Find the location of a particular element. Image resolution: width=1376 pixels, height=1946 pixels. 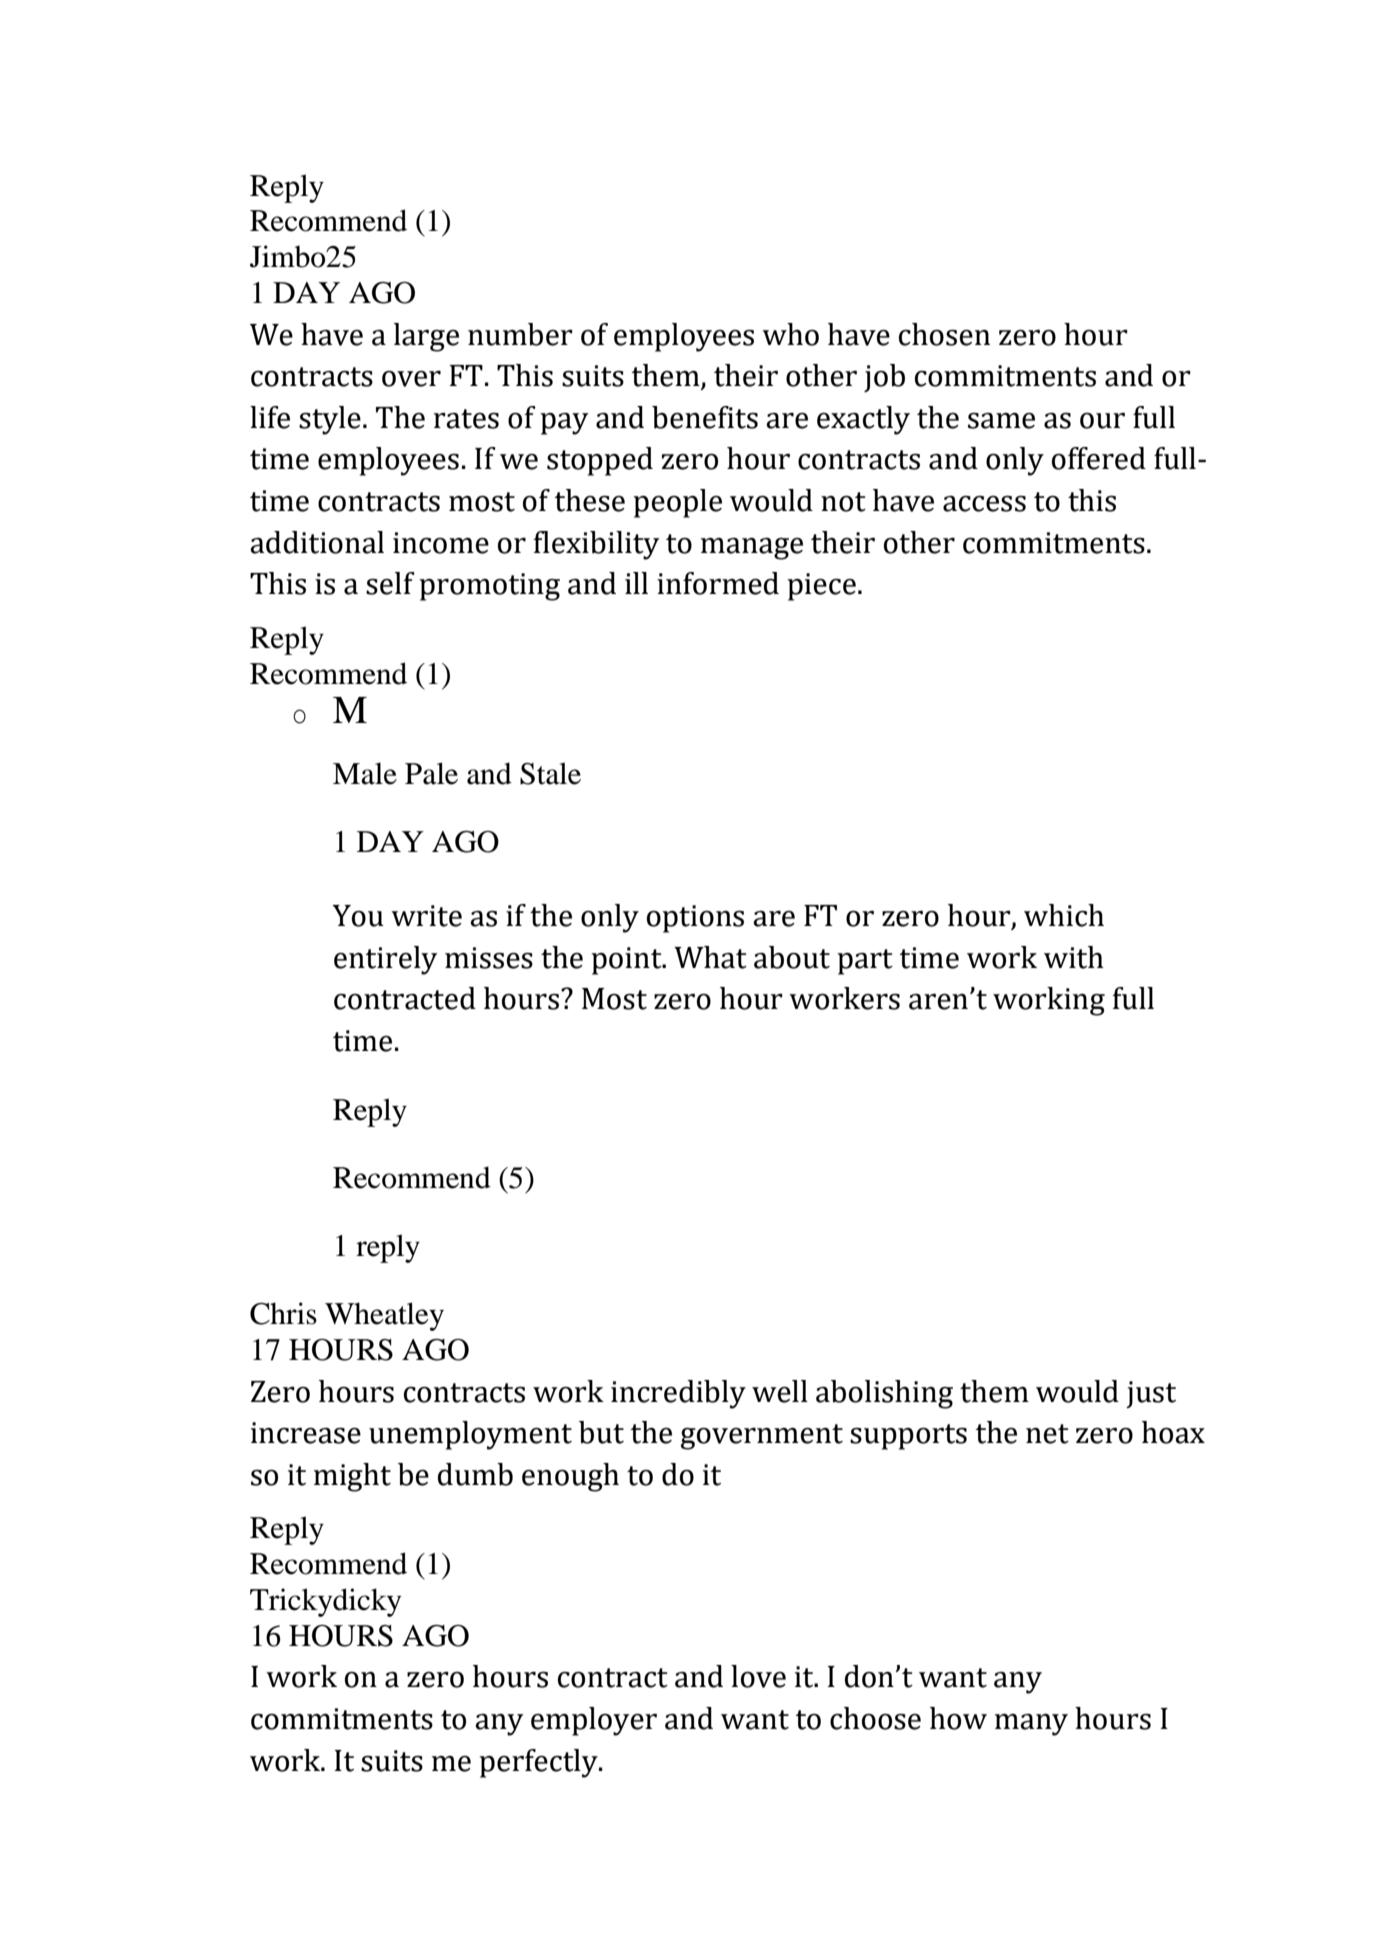

benefits is located at coordinates (705, 417).
